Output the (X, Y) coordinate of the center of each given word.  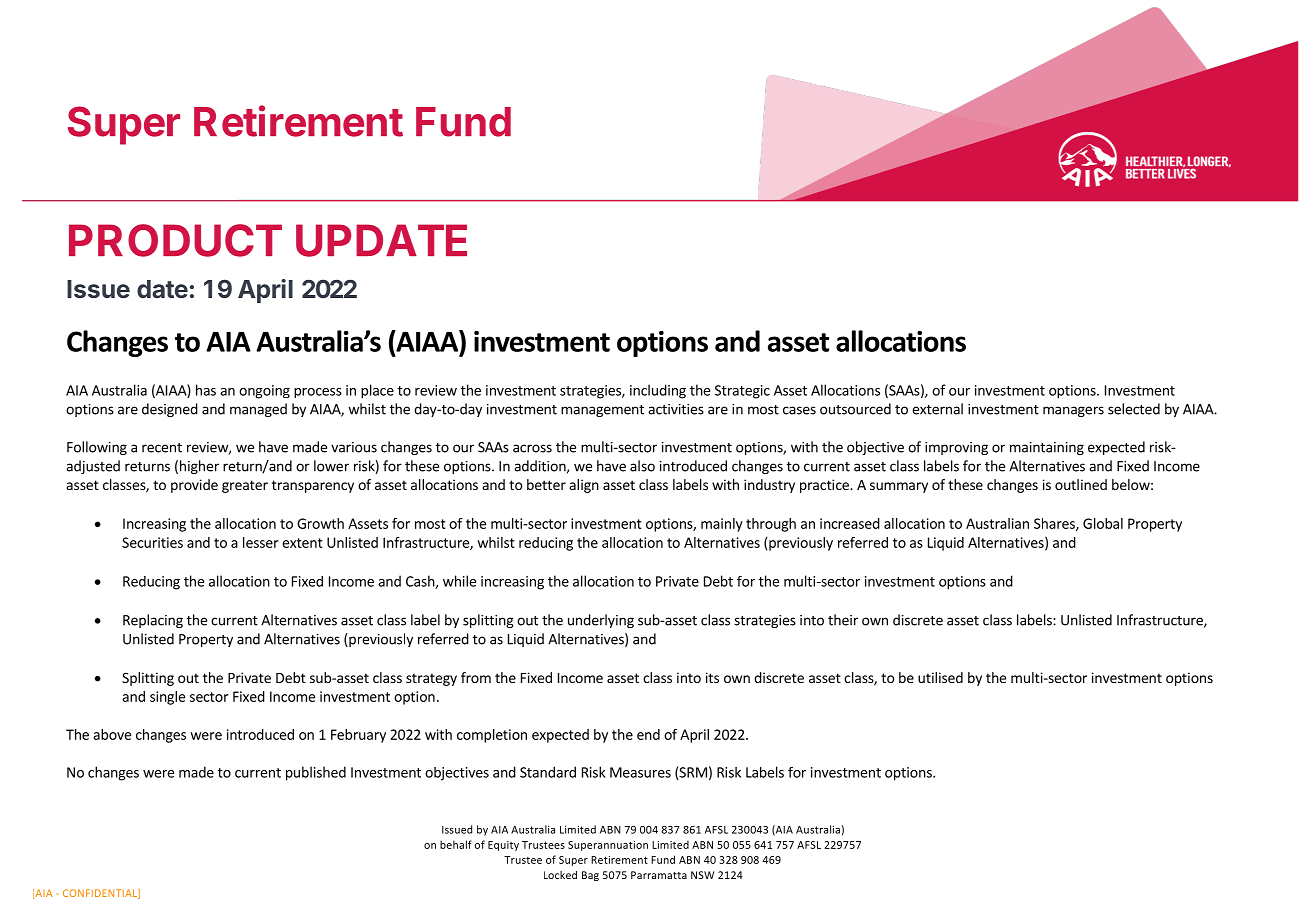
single (167, 698)
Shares (1055, 524)
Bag (590, 876)
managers (1073, 411)
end (648, 734)
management (602, 411)
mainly (722, 525)
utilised (940, 677)
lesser (260, 542)
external (937, 409)
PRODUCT (175, 240)
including (658, 391)
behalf (456, 844)
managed (258, 410)
